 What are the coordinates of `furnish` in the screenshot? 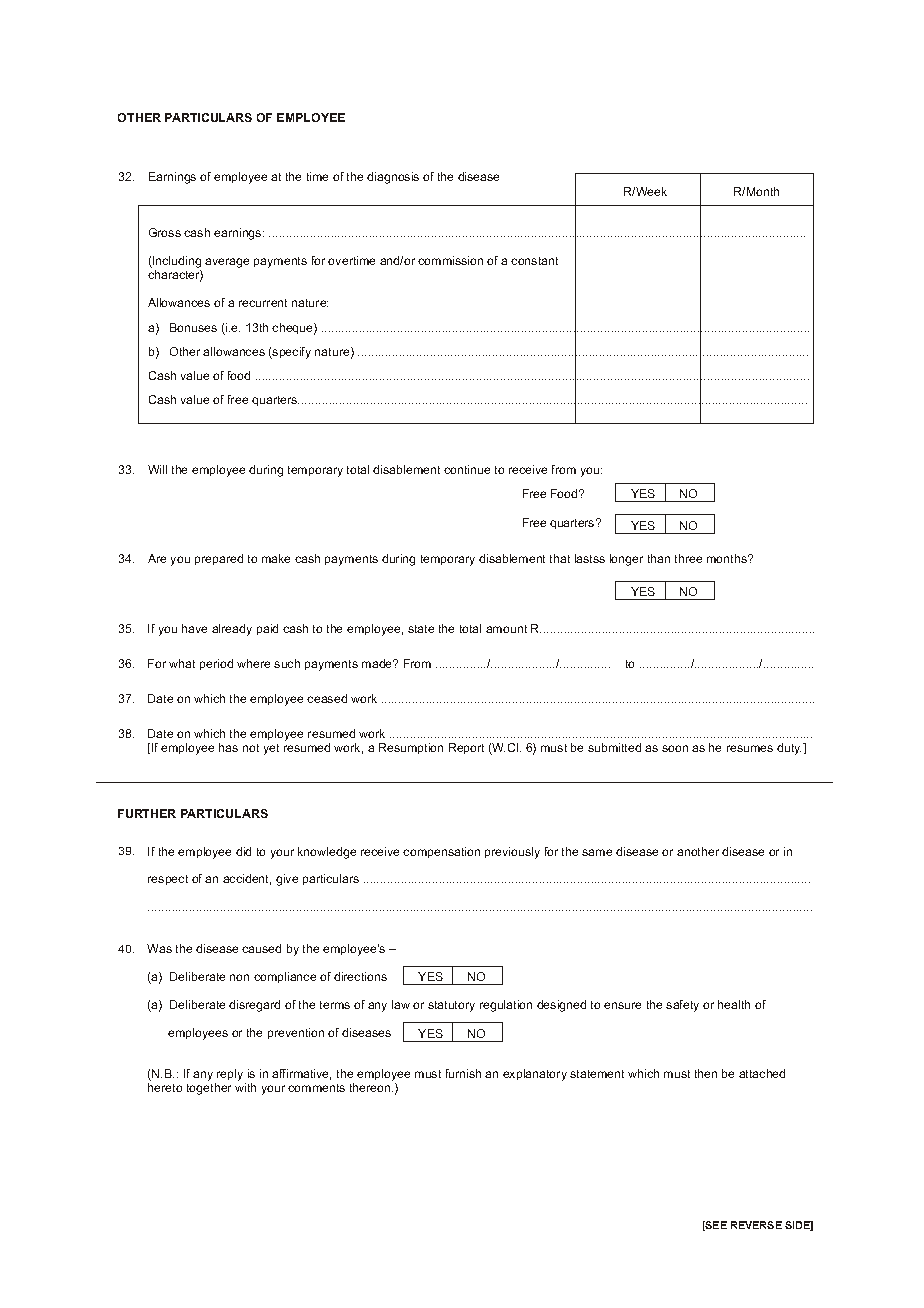 It's located at (463, 1073).
